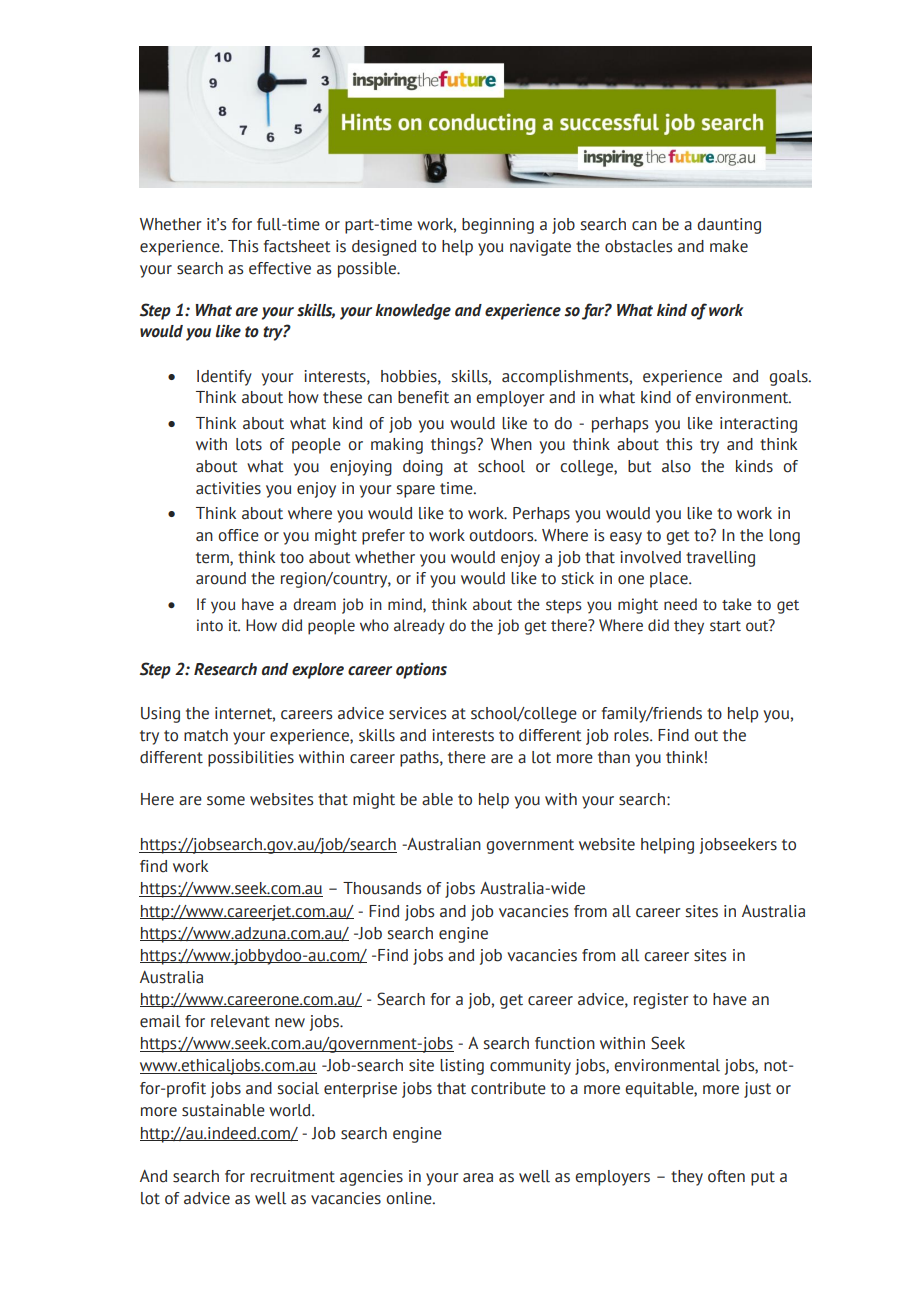 The width and height of the page is (924, 1308). Describe the element at coordinates (661, 1001) in the page. I see `register` at that location.
